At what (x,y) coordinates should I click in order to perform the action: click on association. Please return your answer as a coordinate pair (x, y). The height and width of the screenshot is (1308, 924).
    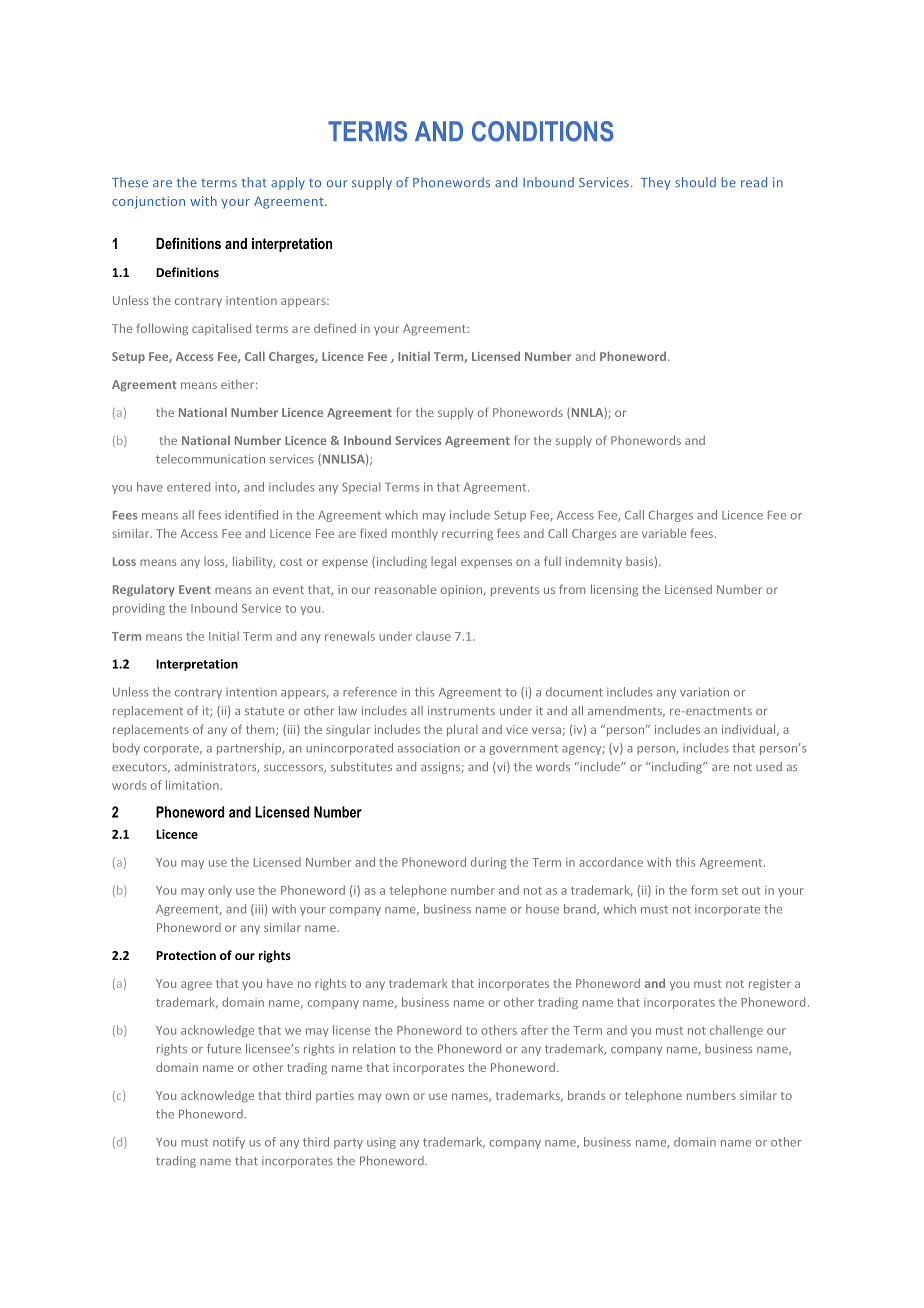
    Looking at the image, I should click on (429, 748).
